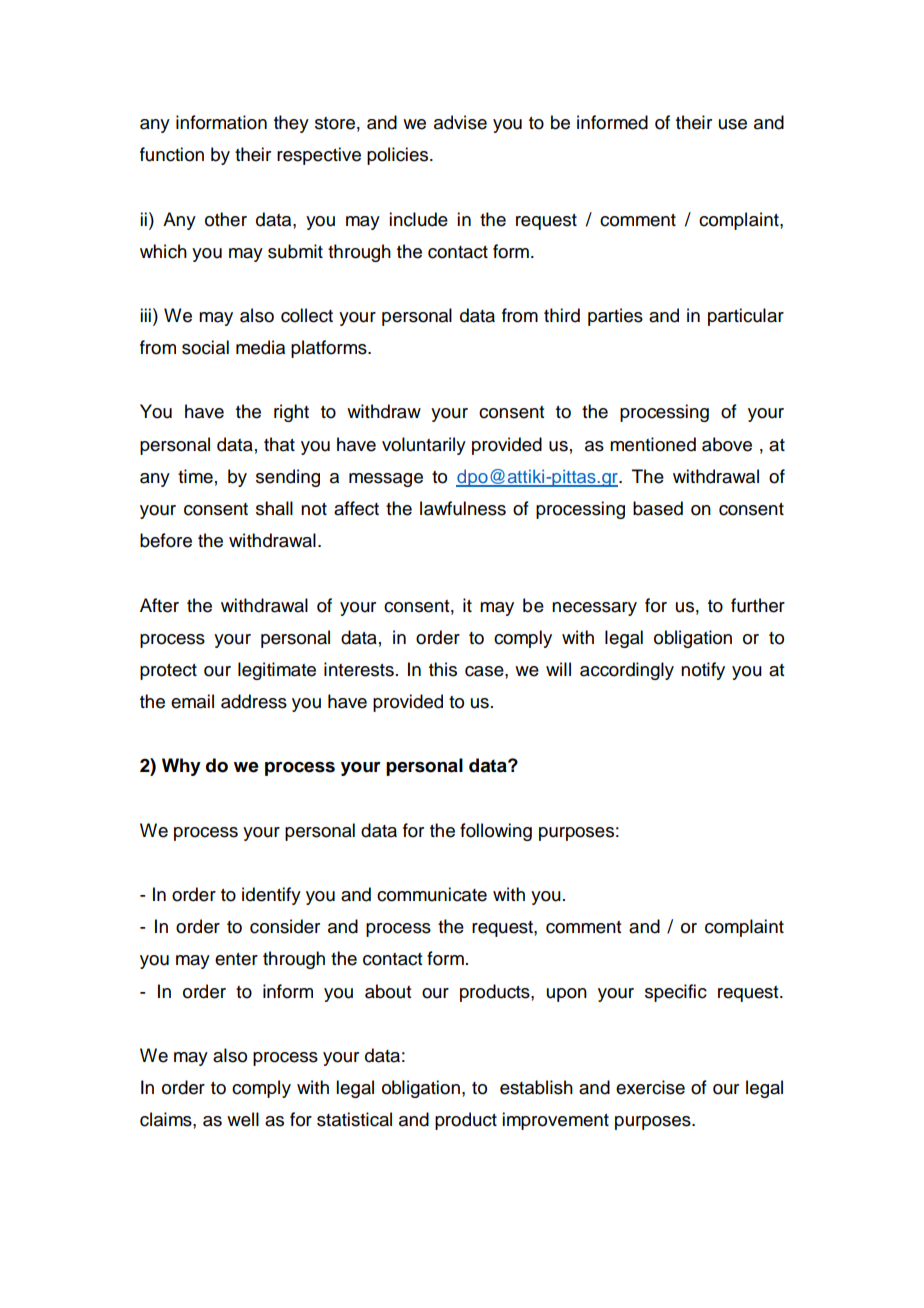 This page has width=924, height=1308. What do you see at coordinates (536, 1087) in the page?
I see `establish` at bounding box center [536, 1087].
